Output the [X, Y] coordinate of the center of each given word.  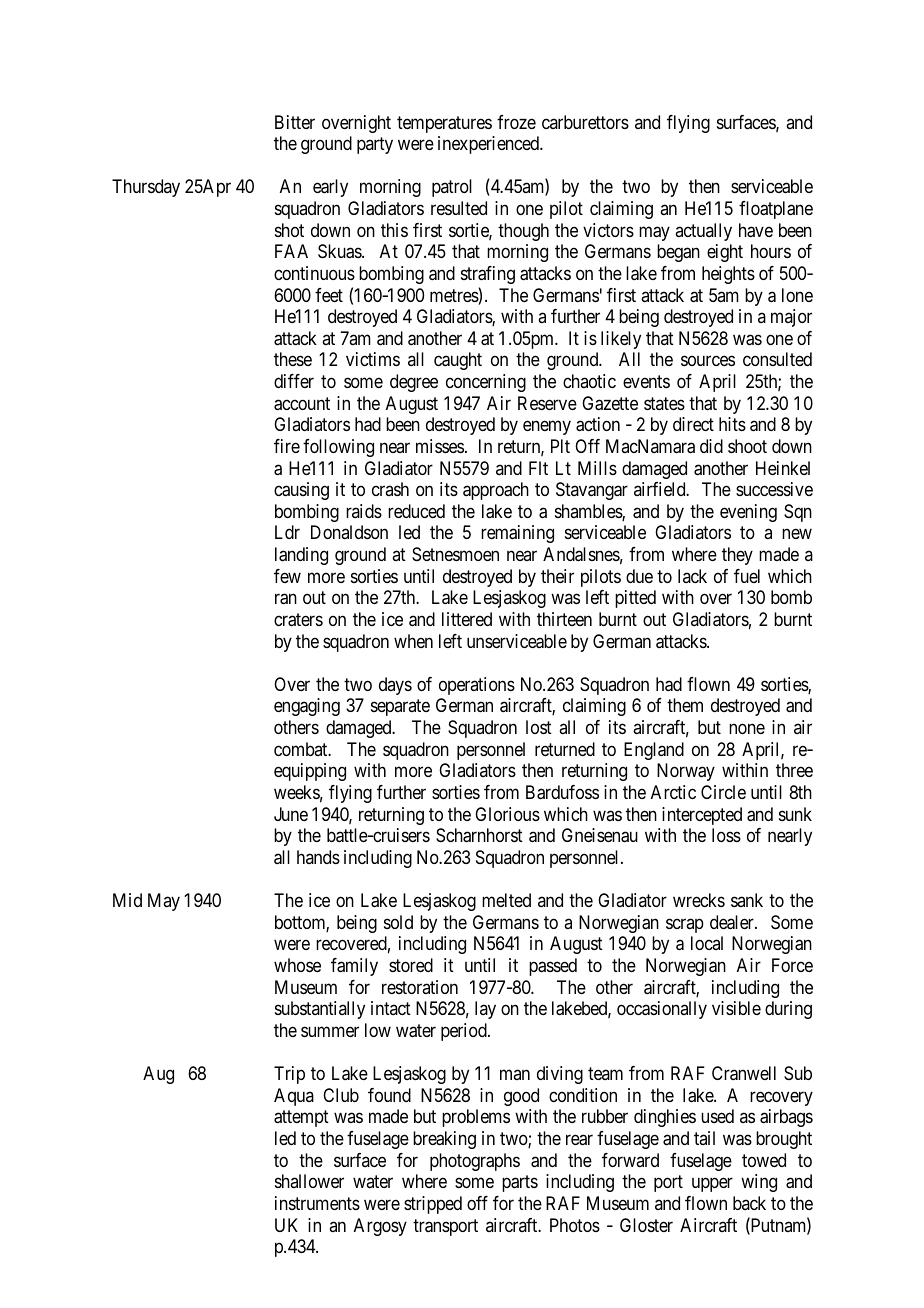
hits [732, 424]
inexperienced [490, 145]
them [685, 705]
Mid [127, 900]
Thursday [146, 188]
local [707, 943]
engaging [307, 707]
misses [440, 446]
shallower [309, 1181]
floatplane [776, 210]
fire [287, 446]
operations [477, 686]
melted [506, 900]
